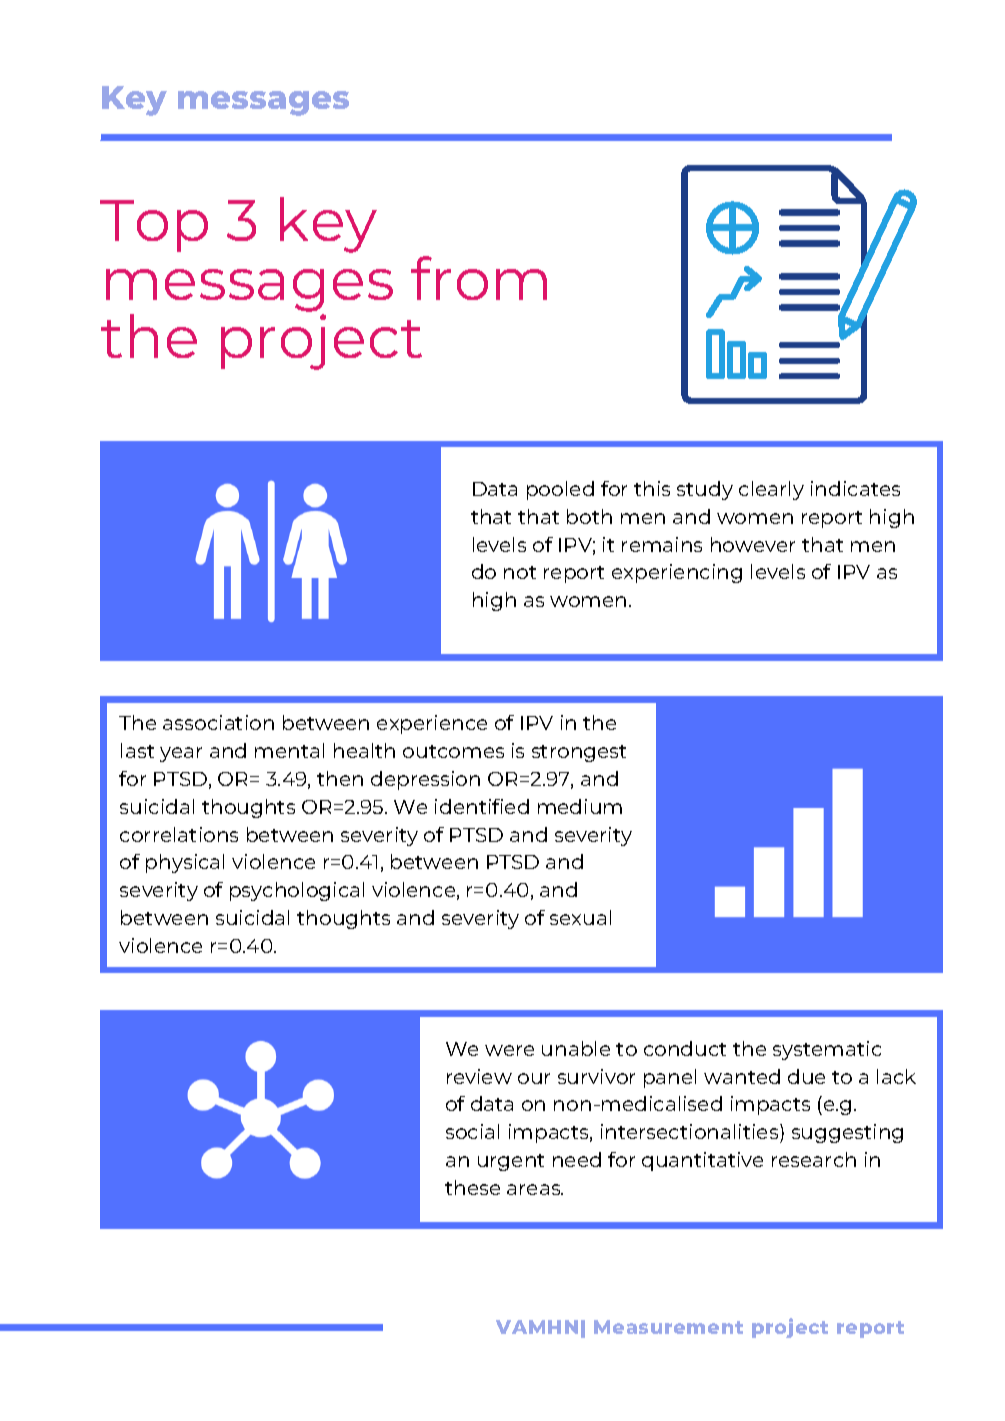 The image size is (1005, 1421). I want to click on Top, so click(154, 226).
